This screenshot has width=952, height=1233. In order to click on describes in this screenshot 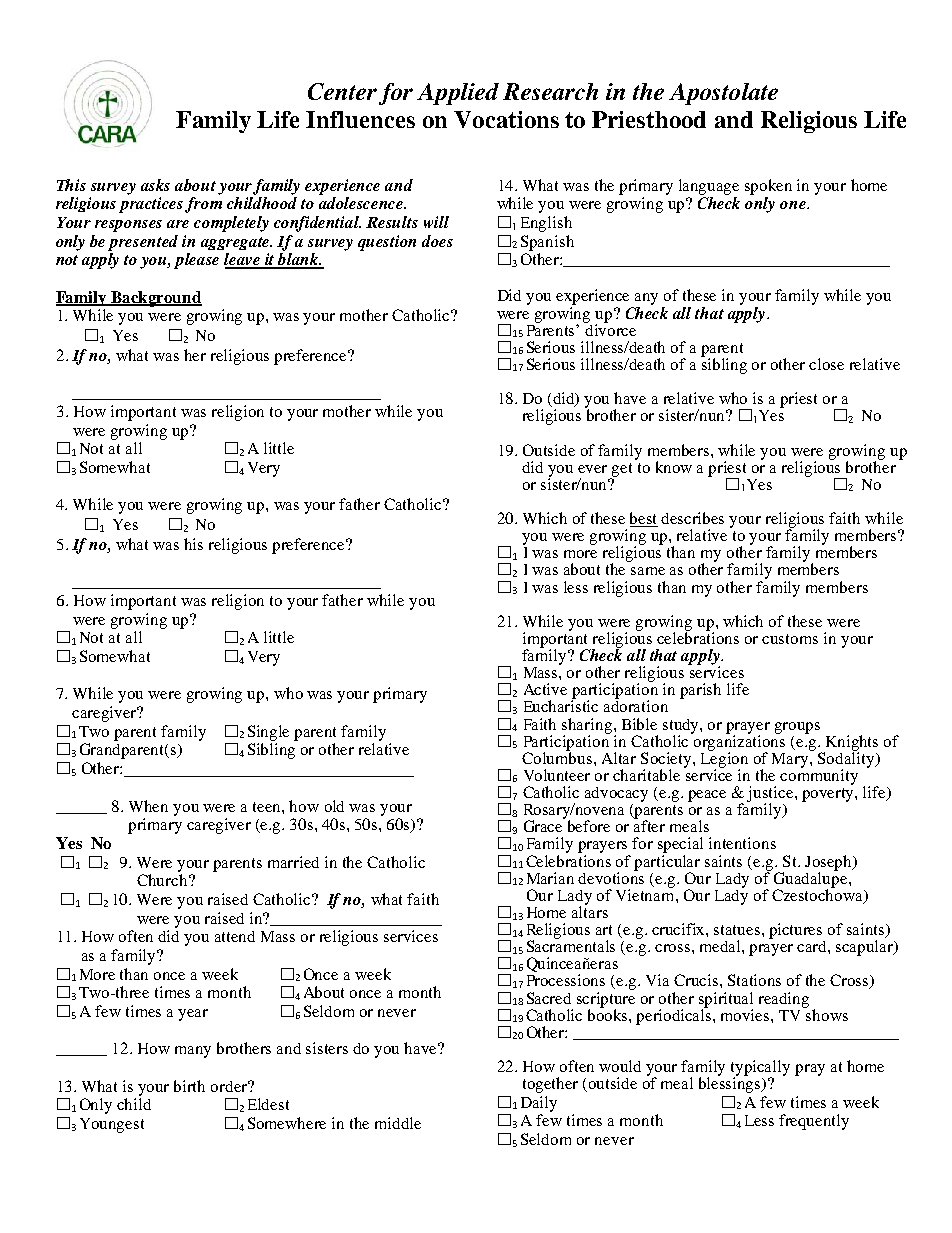, I will do `click(692, 518)`.
